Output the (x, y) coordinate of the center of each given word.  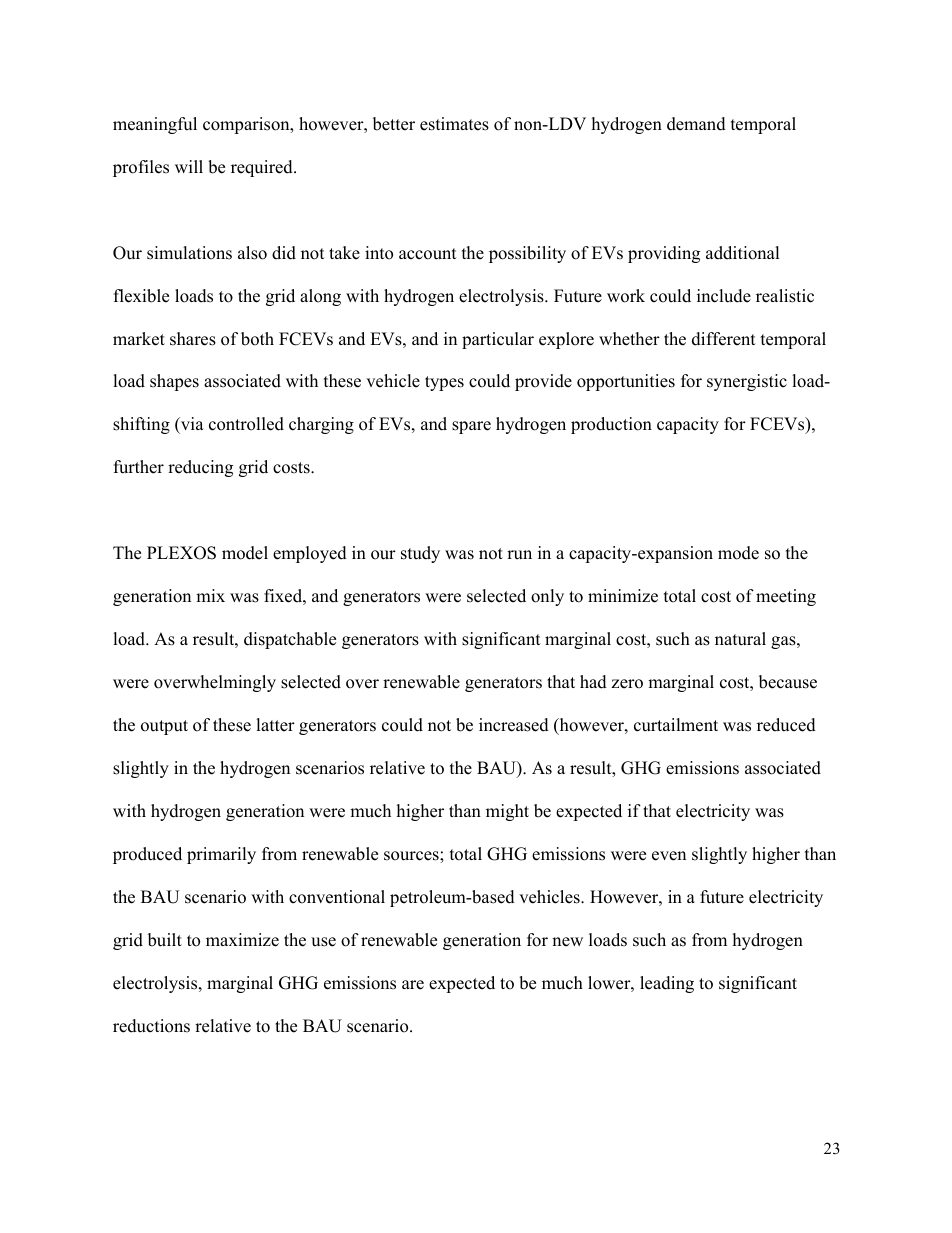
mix (210, 595)
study (420, 554)
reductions (151, 1026)
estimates (454, 124)
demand (696, 124)
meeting (786, 597)
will (189, 166)
